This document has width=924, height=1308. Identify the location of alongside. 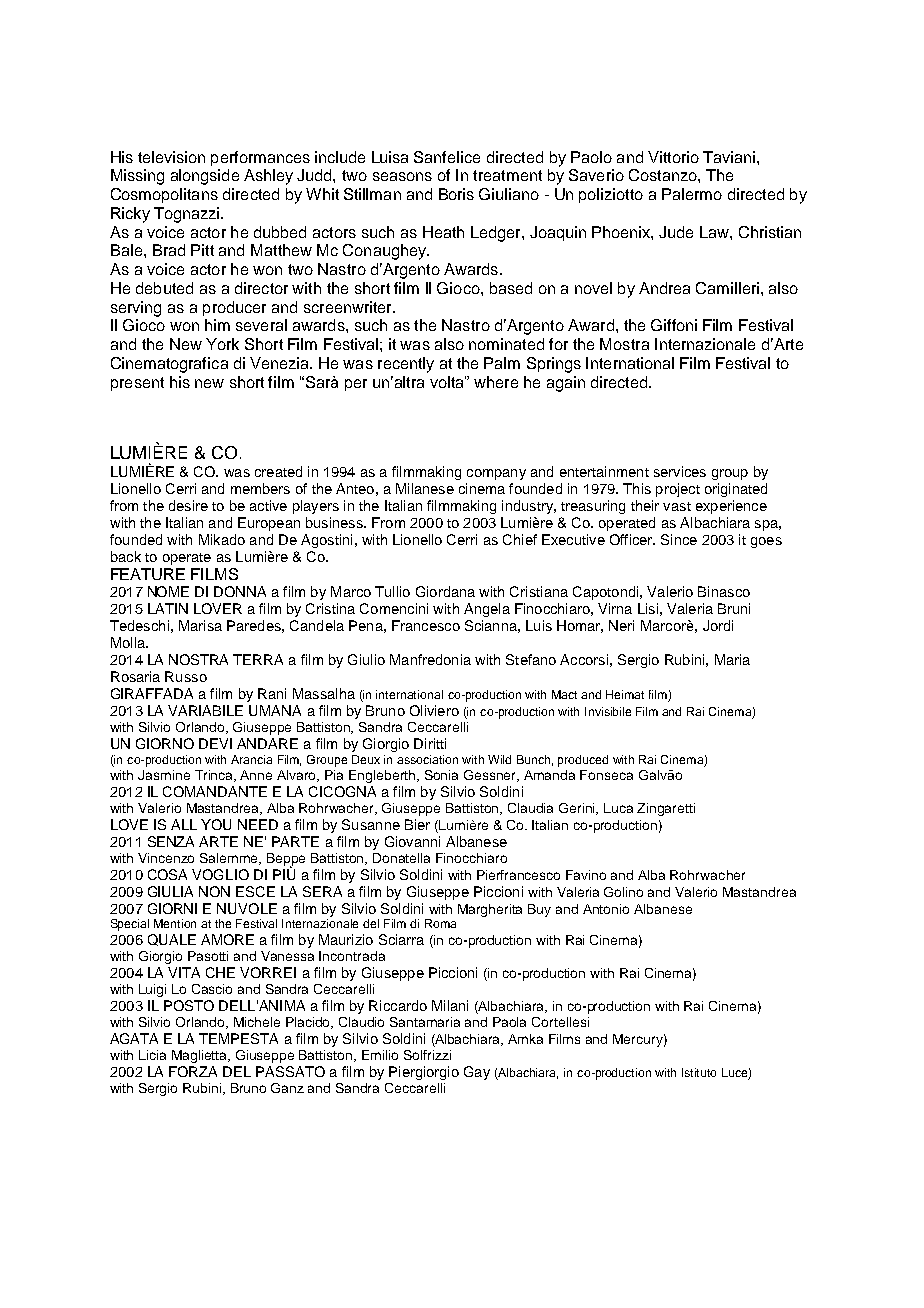
(205, 177).
